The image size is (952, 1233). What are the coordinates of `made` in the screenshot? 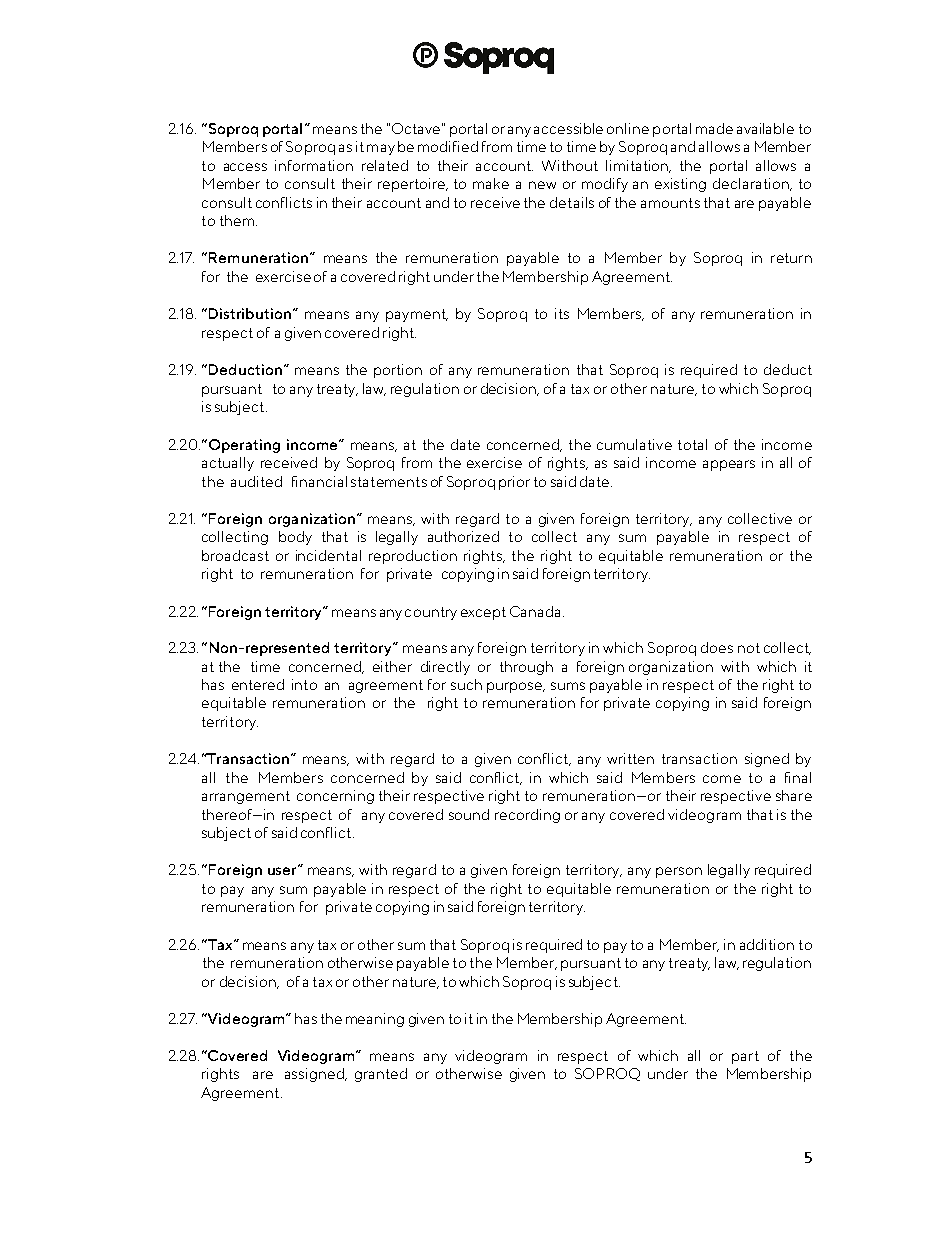 It's located at (714, 128).
